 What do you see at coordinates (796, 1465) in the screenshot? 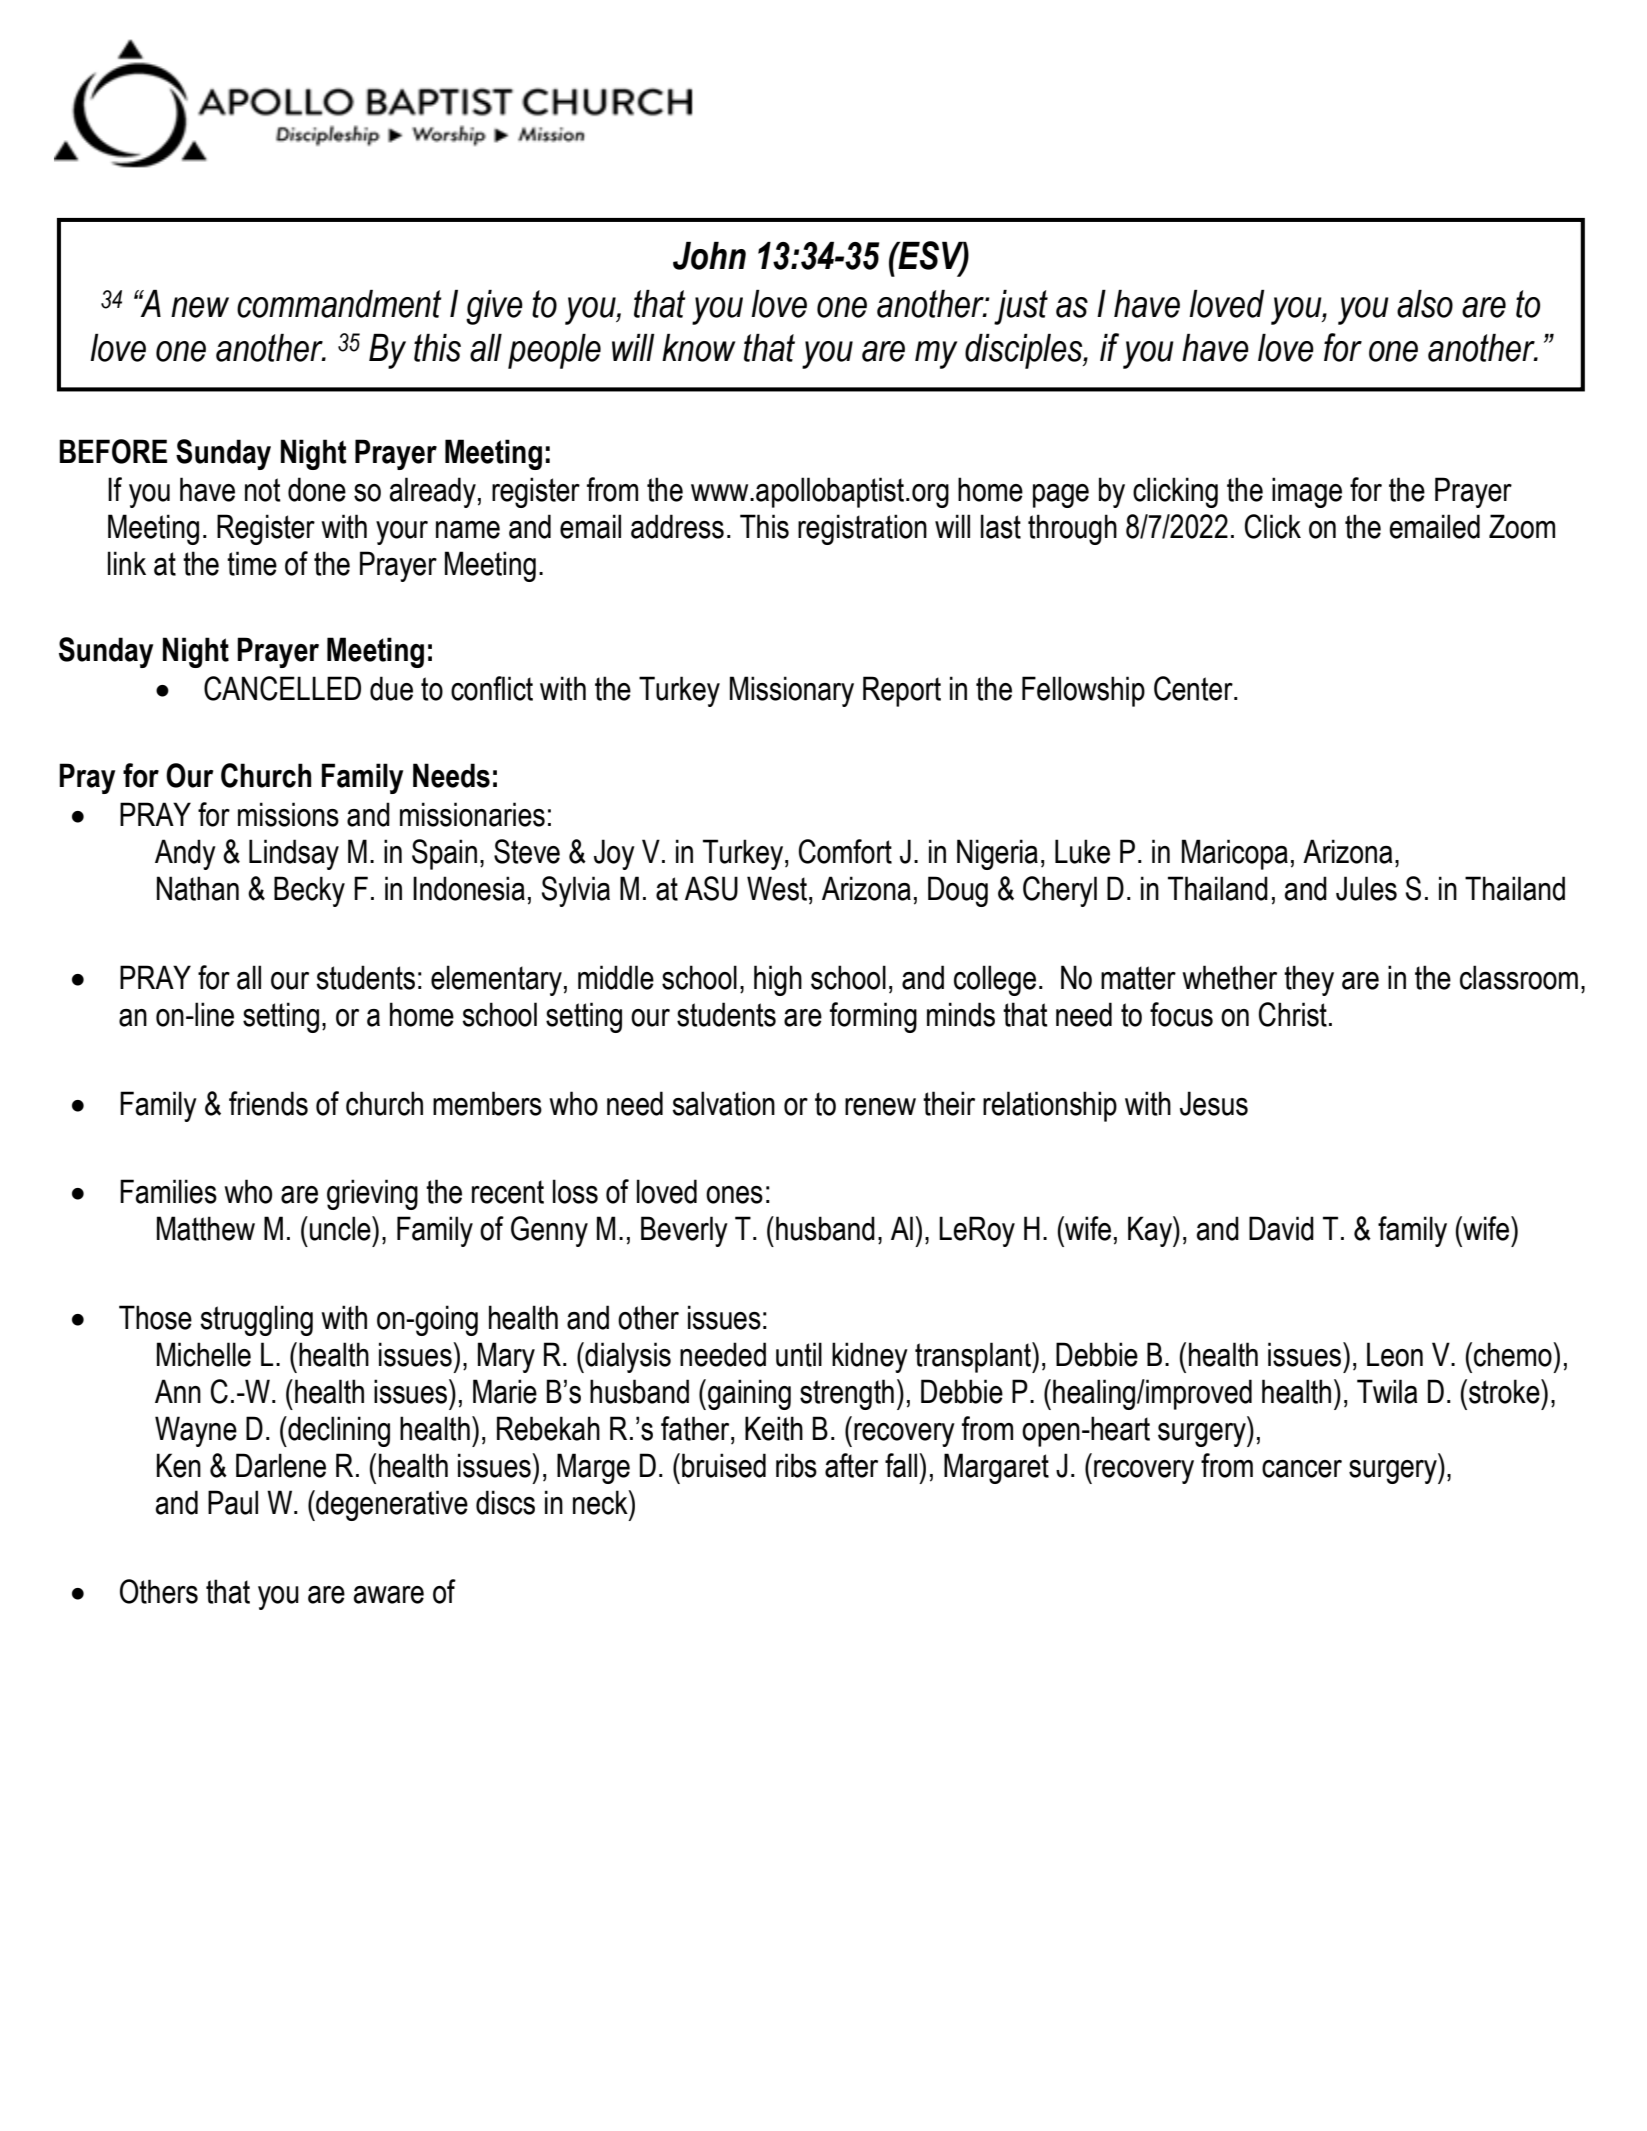
I see `ribs` at bounding box center [796, 1465].
